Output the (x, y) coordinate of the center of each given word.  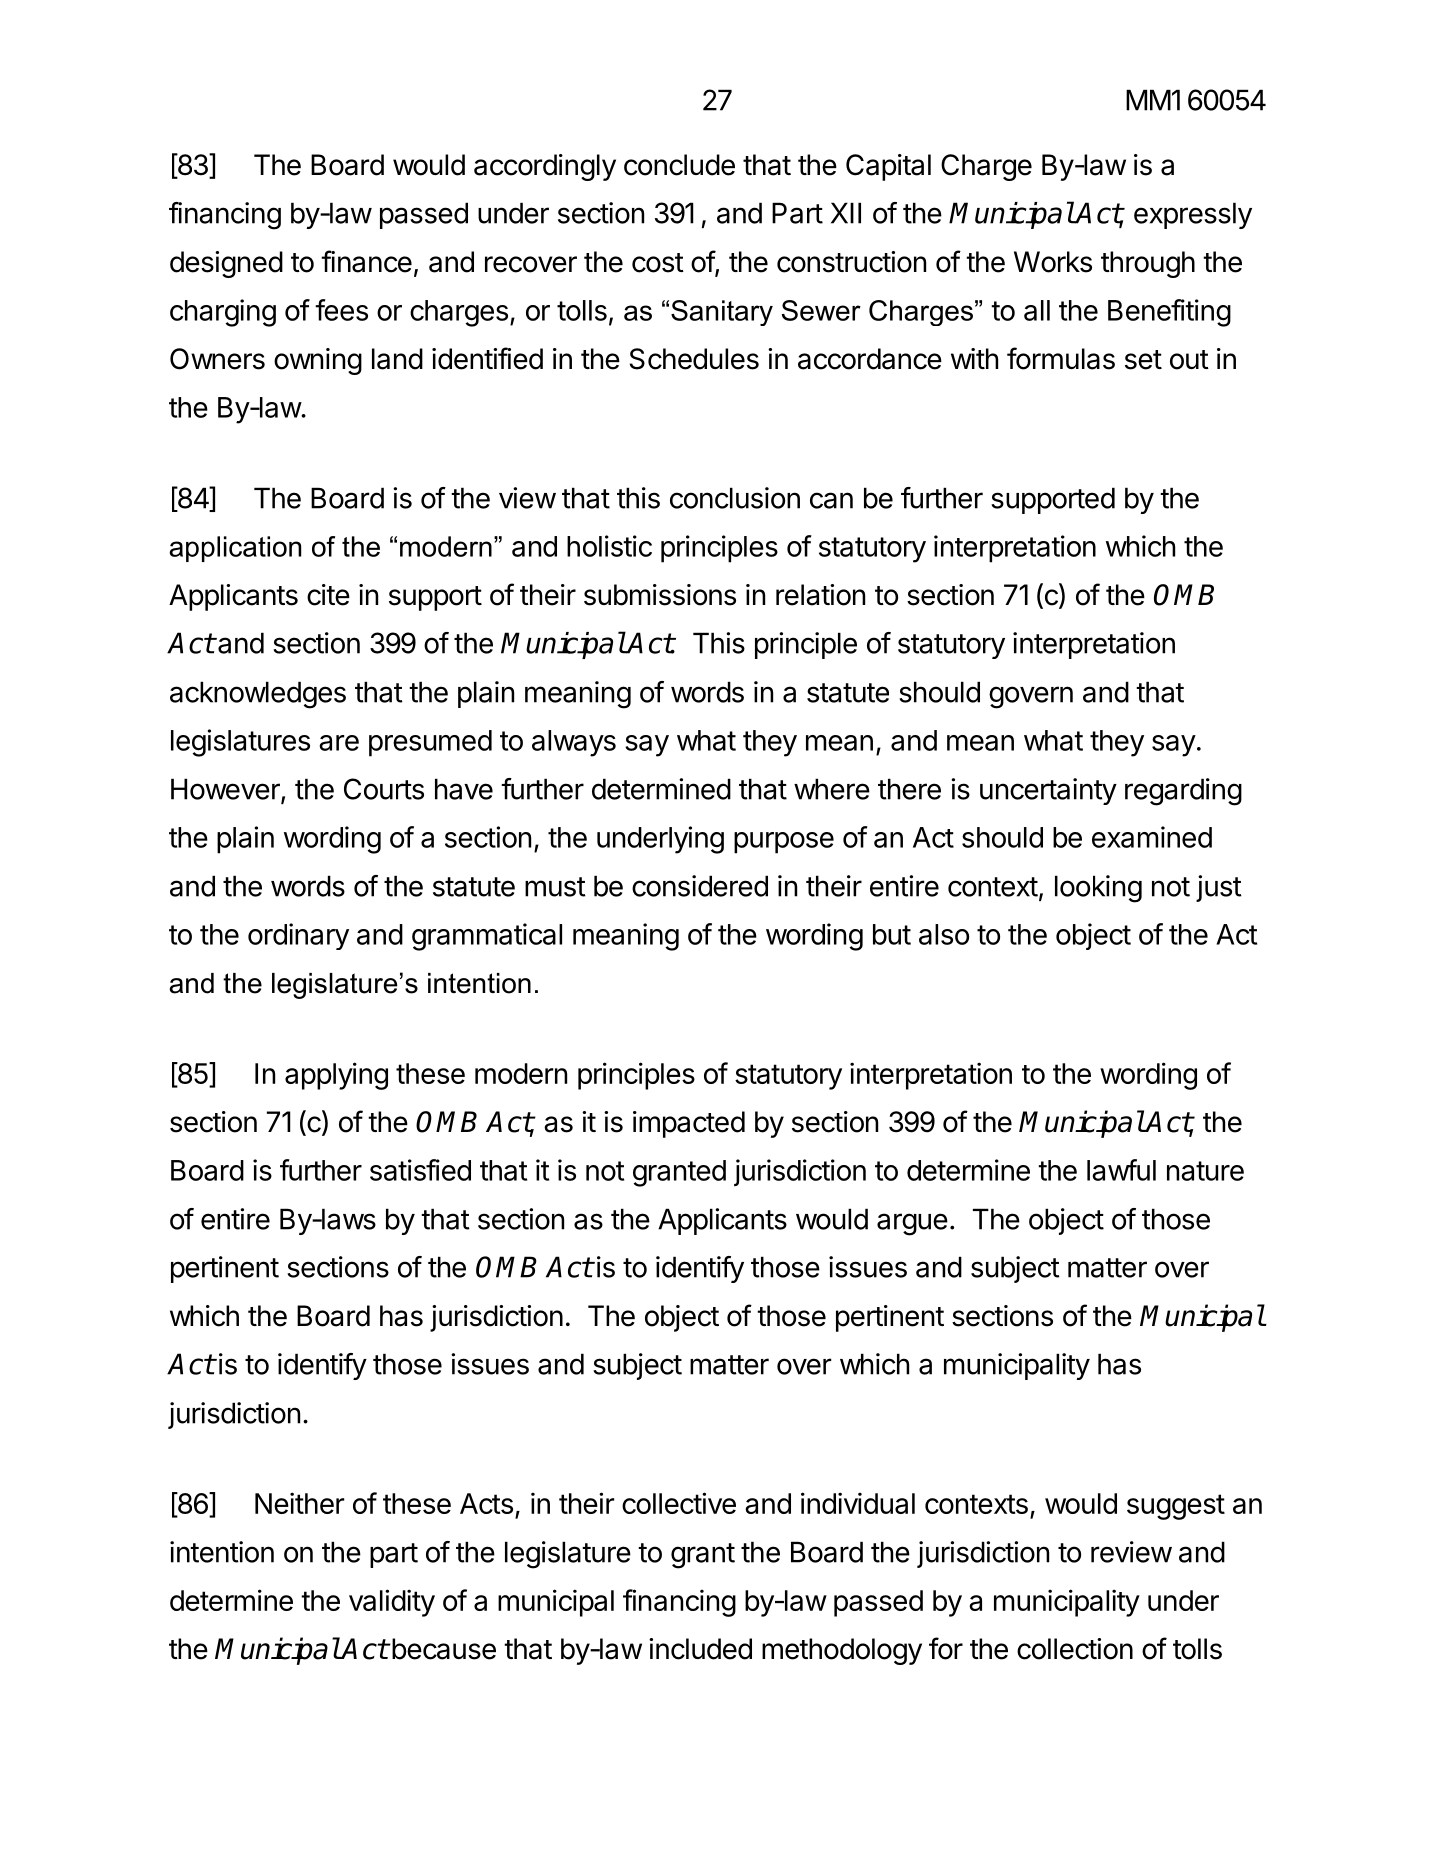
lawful (1121, 1170)
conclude (679, 165)
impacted (689, 1124)
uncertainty (1048, 791)
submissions (660, 595)
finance (366, 261)
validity (392, 1603)
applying (336, 1076)
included (700, 1649)
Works (1053, 262)
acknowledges (258, 695)
